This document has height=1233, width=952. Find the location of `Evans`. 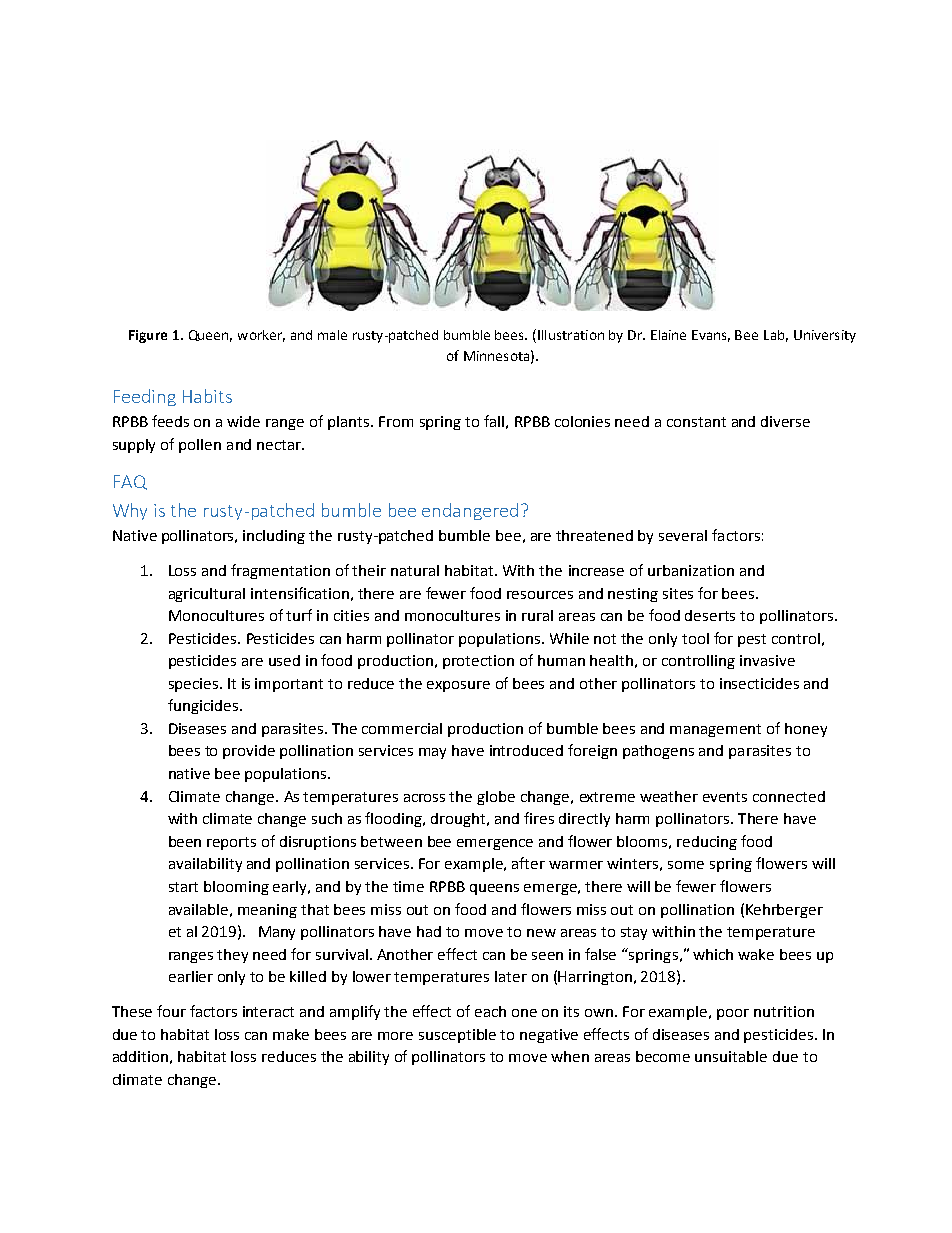

Evans is located at coordinates (711, 336).
